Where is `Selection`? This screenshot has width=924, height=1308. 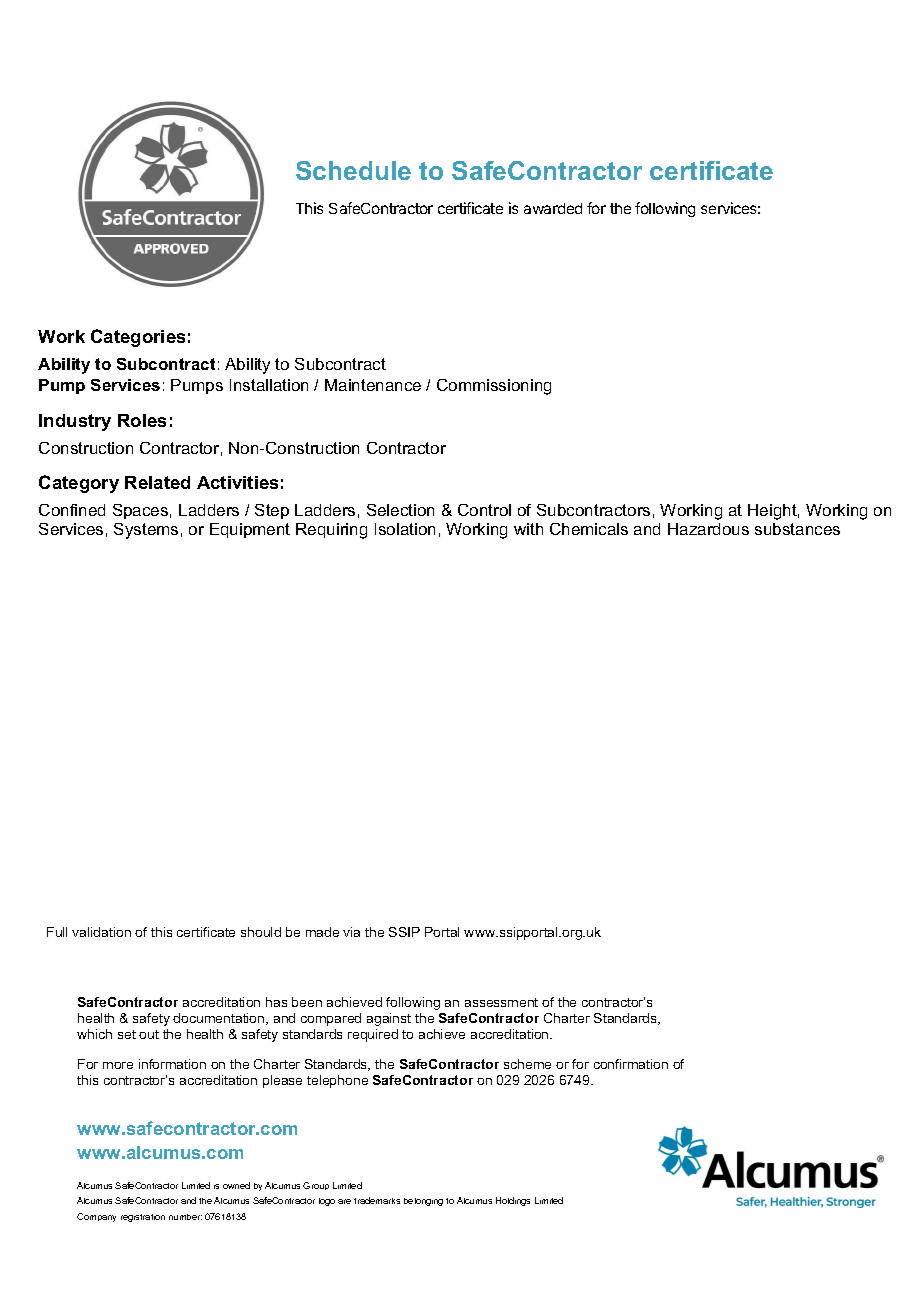
Selection is located at coordinates (400, 510).
